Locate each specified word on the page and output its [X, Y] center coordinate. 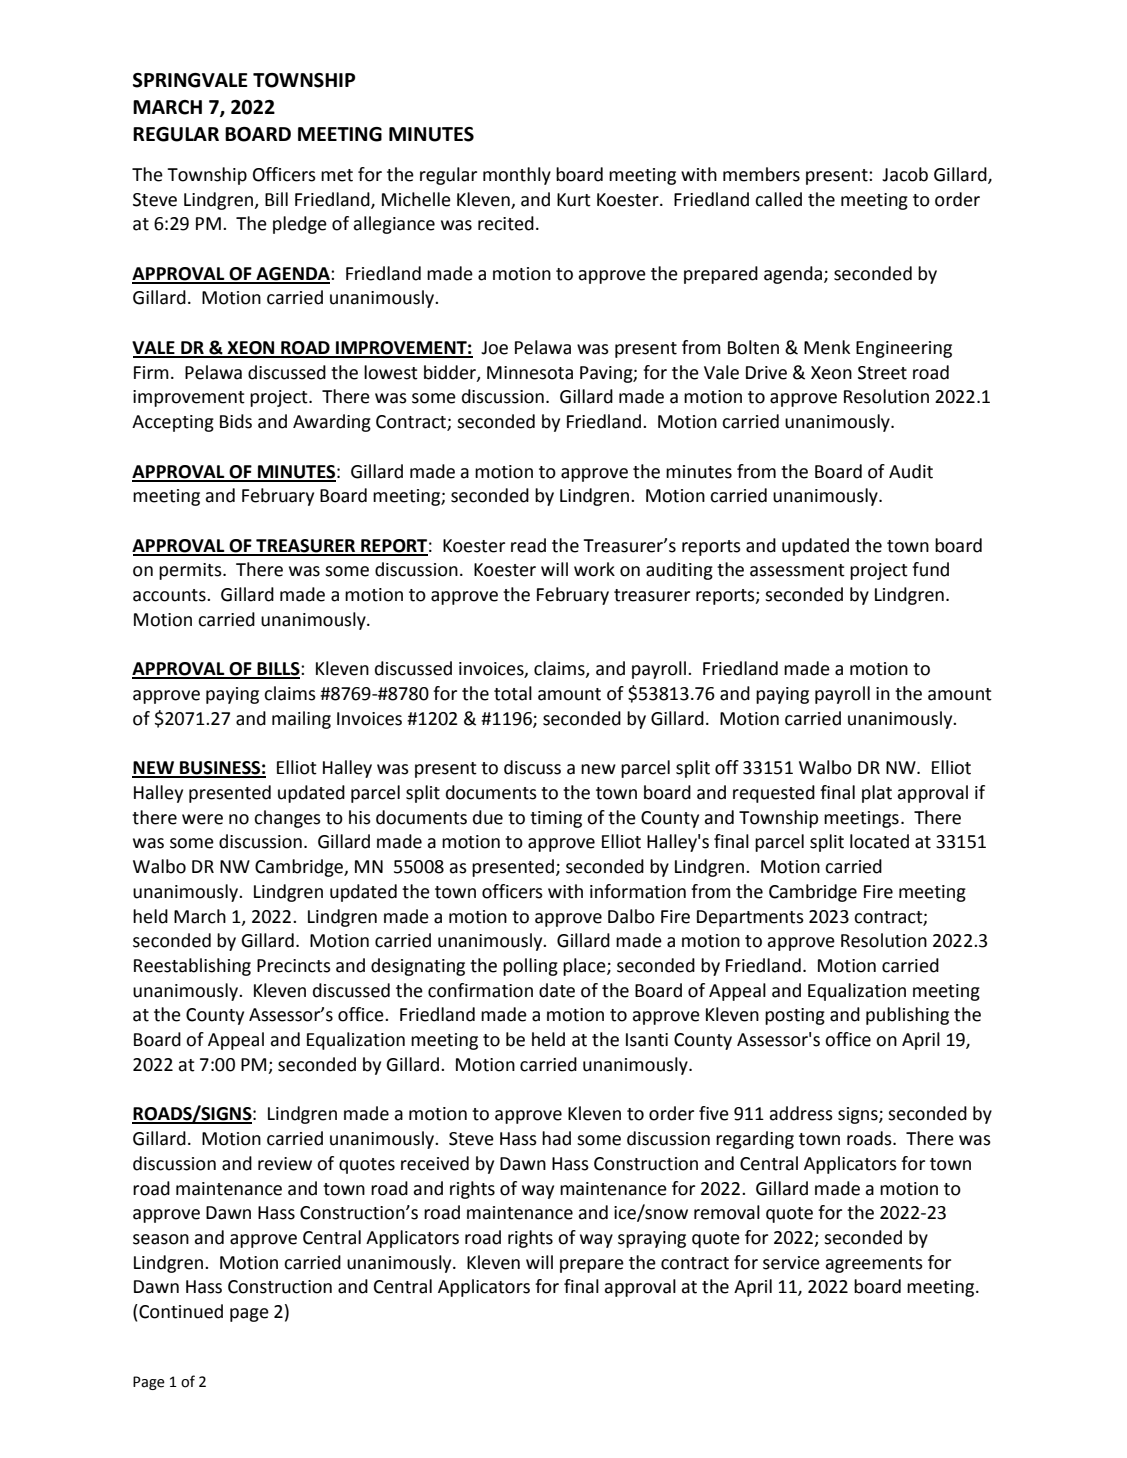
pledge [300, 225]
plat [877, 794]
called [778, 199]
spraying [652, 1239]
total [513, 693]
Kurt [574, 200]
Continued [180, 1311]
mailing [301, 720]
